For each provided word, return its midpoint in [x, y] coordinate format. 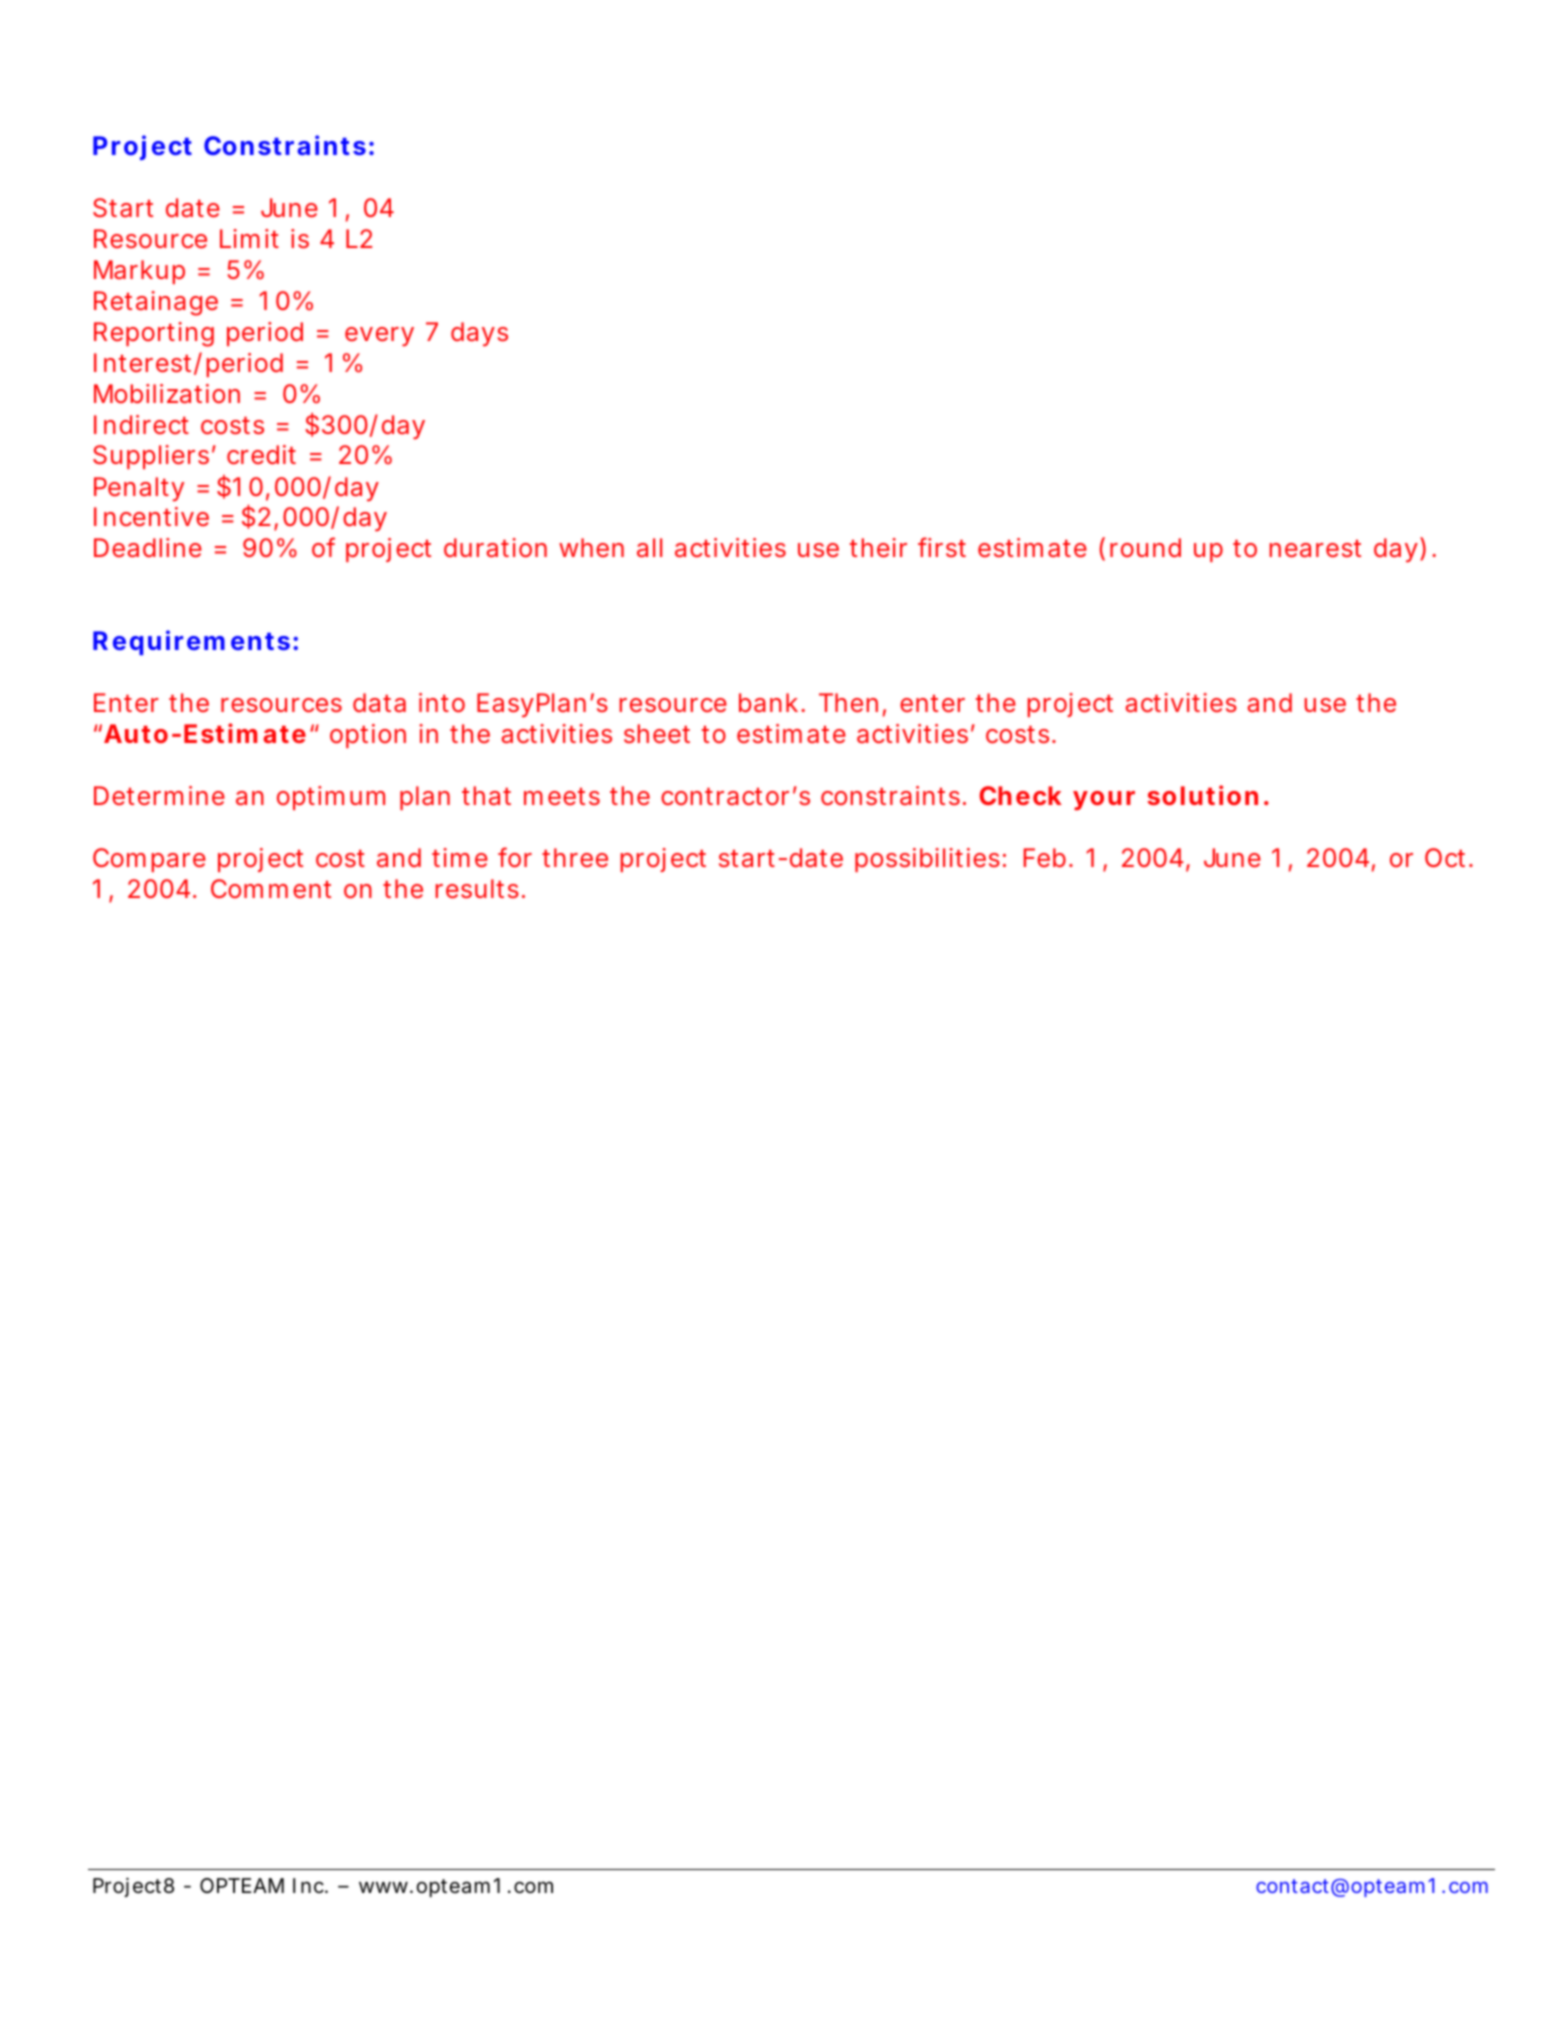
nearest [1315, 549]
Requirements [191, 642]
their [878, 548]
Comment [271, 888]
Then [848, 702]
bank [768, 702]
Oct [1445, 858]
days [479, 334]
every [379, 336]
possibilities [927, 860]
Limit [249, 238]
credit [261, 455]
